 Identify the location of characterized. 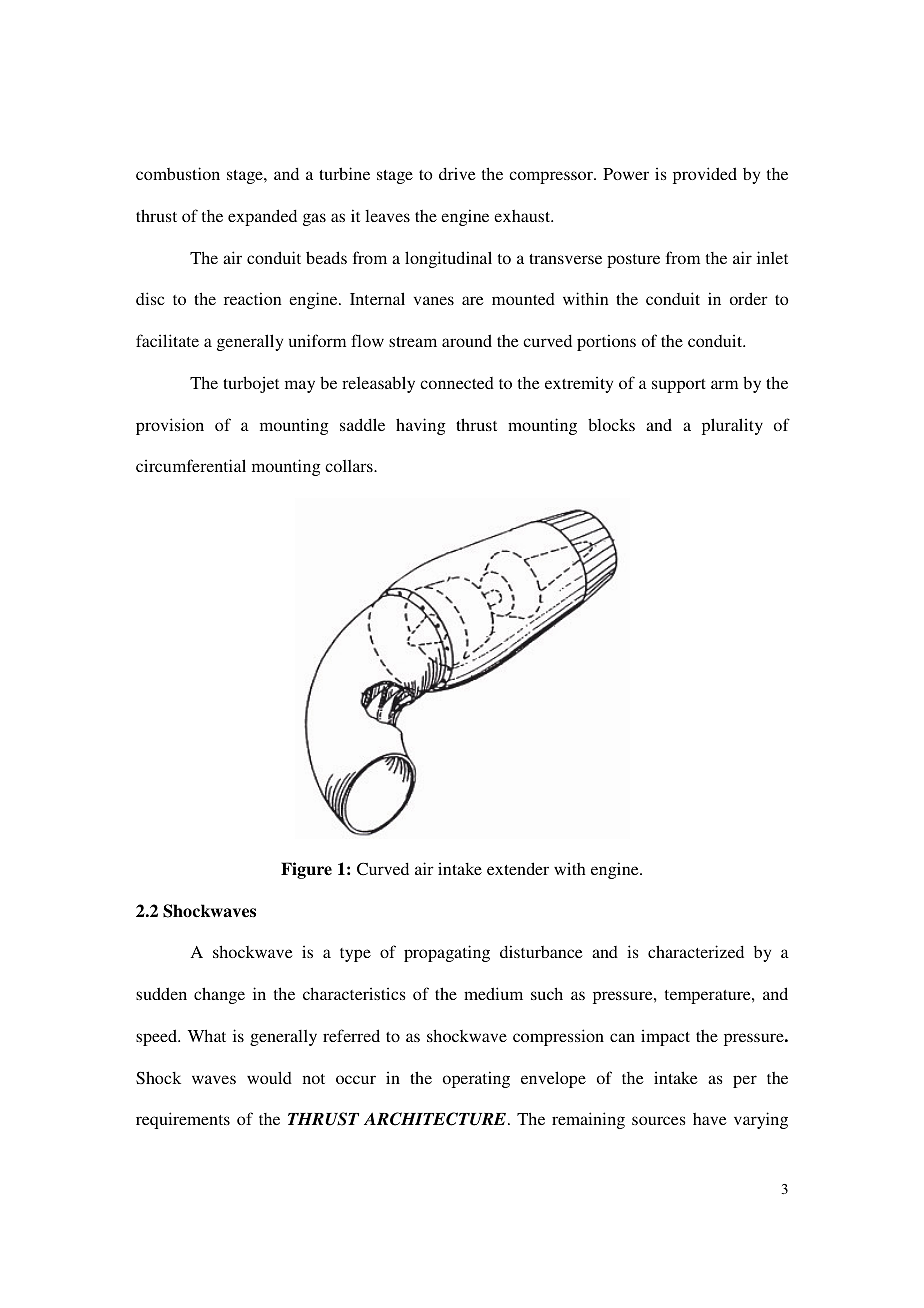
(696, 951).
